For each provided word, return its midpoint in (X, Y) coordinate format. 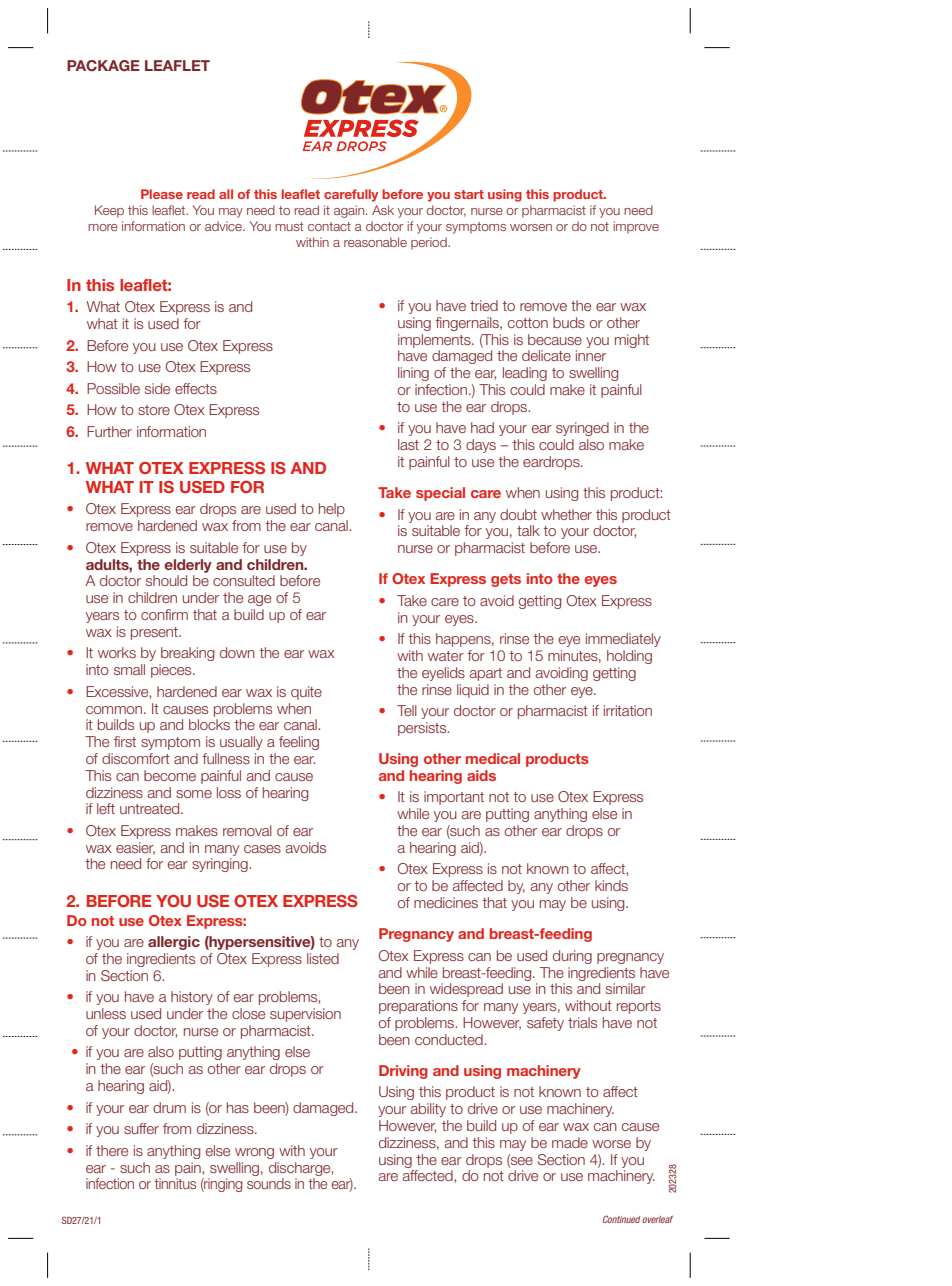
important (454, 798)
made (570, 1142)
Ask (383, 210)
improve (636, 227)
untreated (151, 808)
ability (428, 1110)
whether (566, 514)
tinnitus (175, 1183)
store (154, 410)
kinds (611, 885)
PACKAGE (103, 65)
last (408, 444)
